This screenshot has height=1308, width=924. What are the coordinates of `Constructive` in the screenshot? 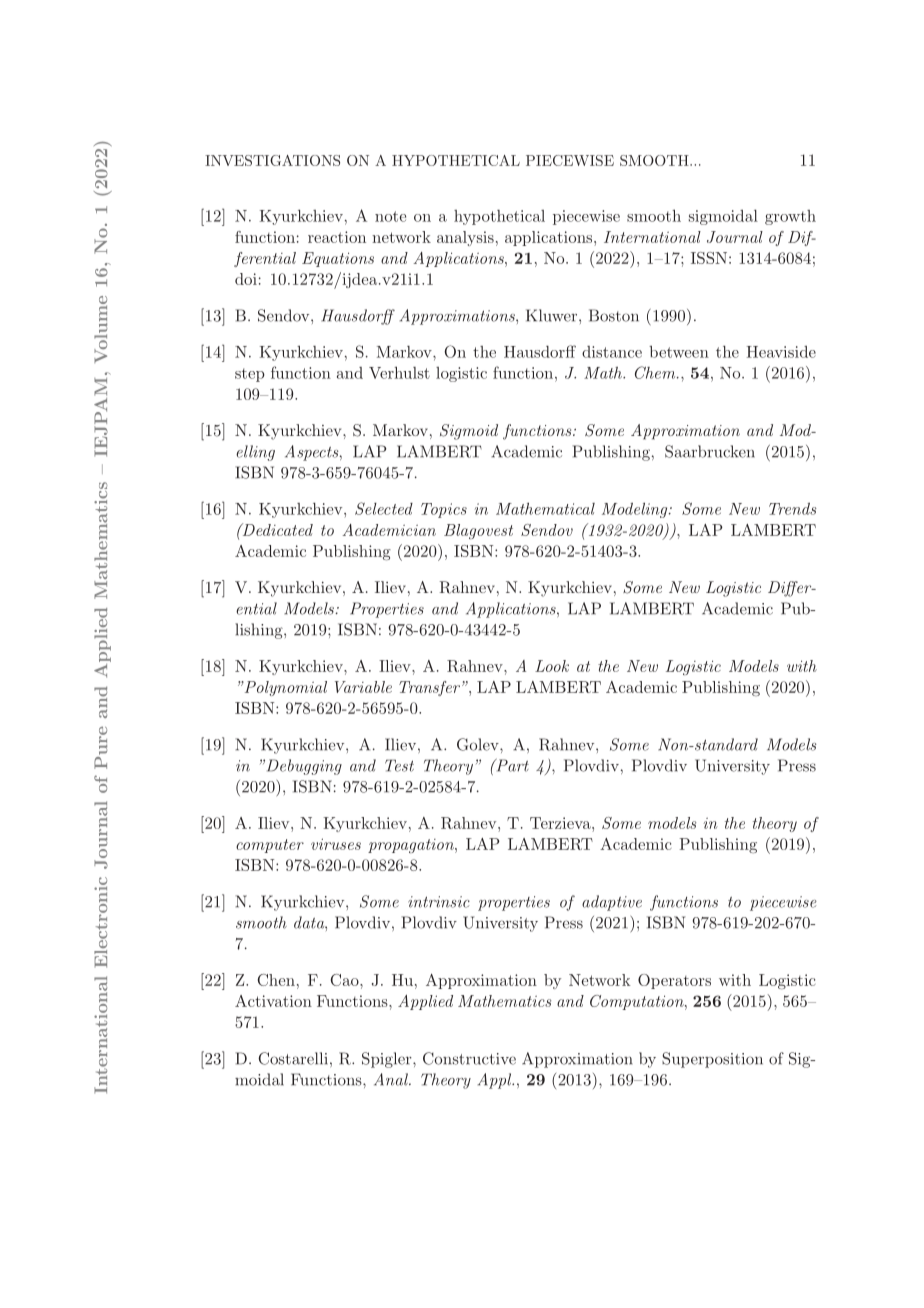 It's located at (469, 1058).
